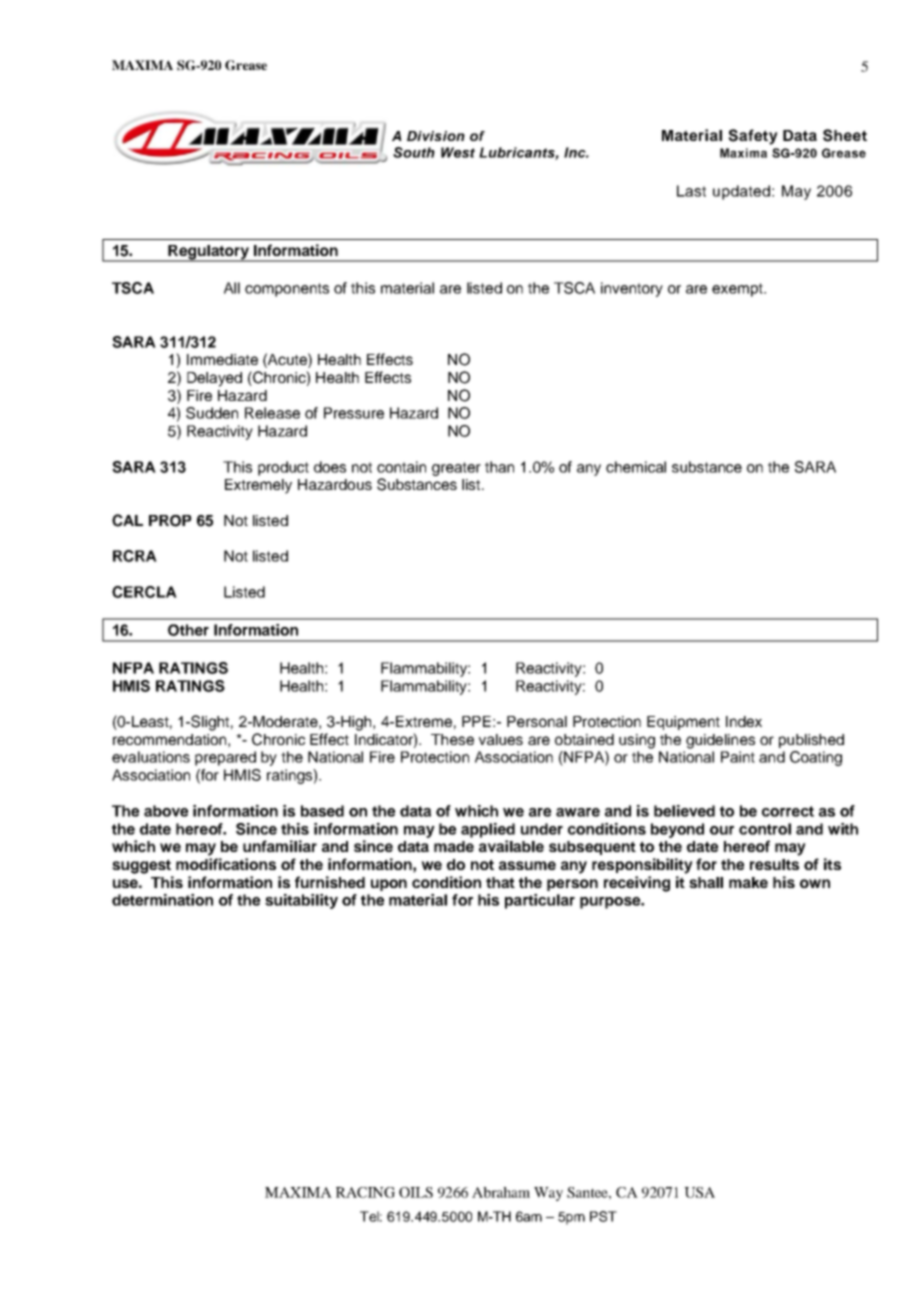 Image resolution: width=924 pixels, height=1308 pixels. What do you see at coordinates (208, 253) in the screenshot?
I see `Regulatory` at bounding box center [208, 253].
